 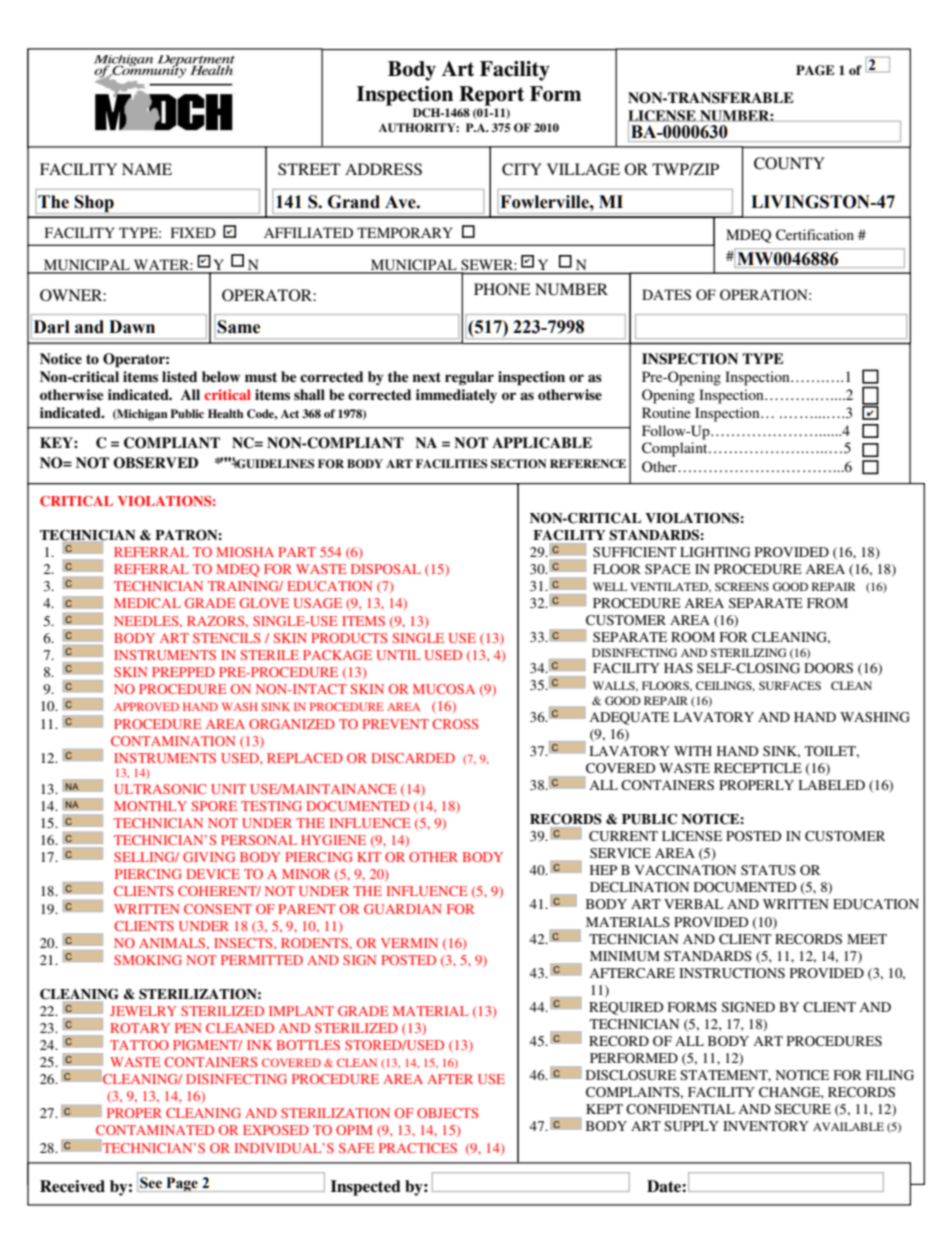 What do you see at coordinates (491, 96) in the screenshot?
I see `Report` at bounding box center [491, 96].
